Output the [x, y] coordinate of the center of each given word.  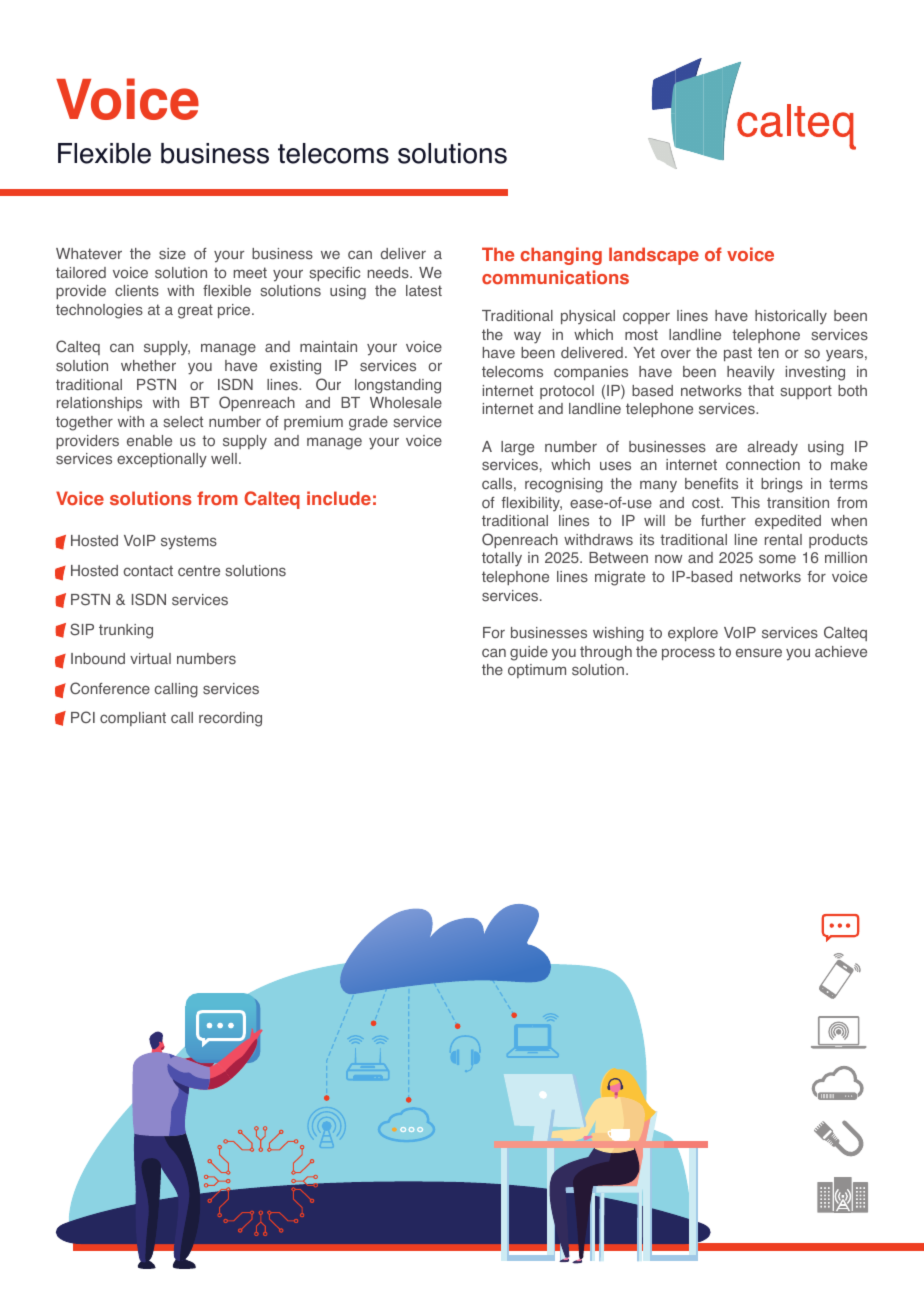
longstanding [398, 386]
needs [389, 272]
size [172, 254]
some [777, 559]
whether [148, 365]
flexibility [531, 504]
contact [148, 570]
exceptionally [162, 460]
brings [782, 485]
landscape [654, 256]
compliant [133, 719]
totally [502, 559]
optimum [537, 671]
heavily [751, 373]
